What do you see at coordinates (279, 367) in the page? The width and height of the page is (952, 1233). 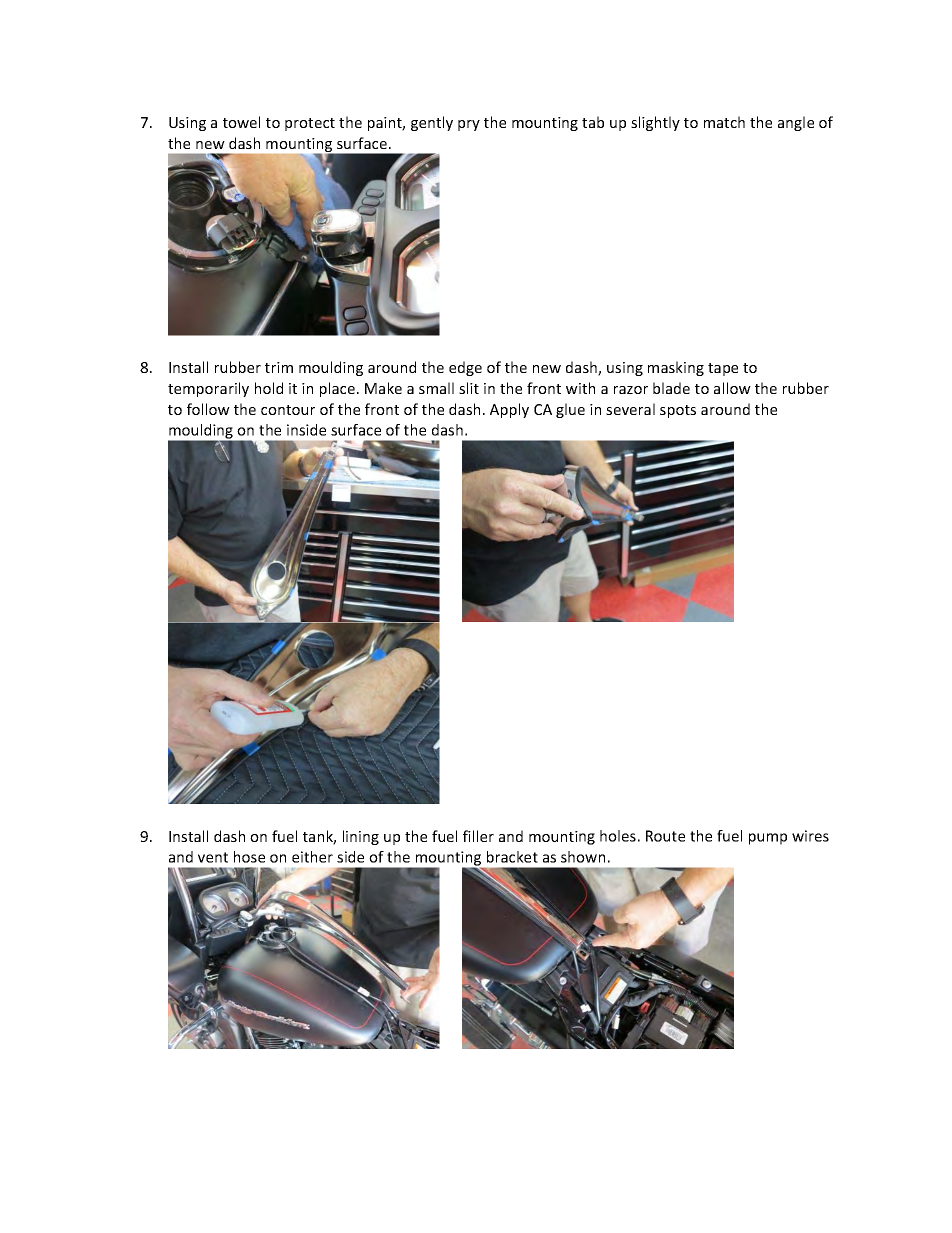 I see `trim` at bounding box center [279, 367].
